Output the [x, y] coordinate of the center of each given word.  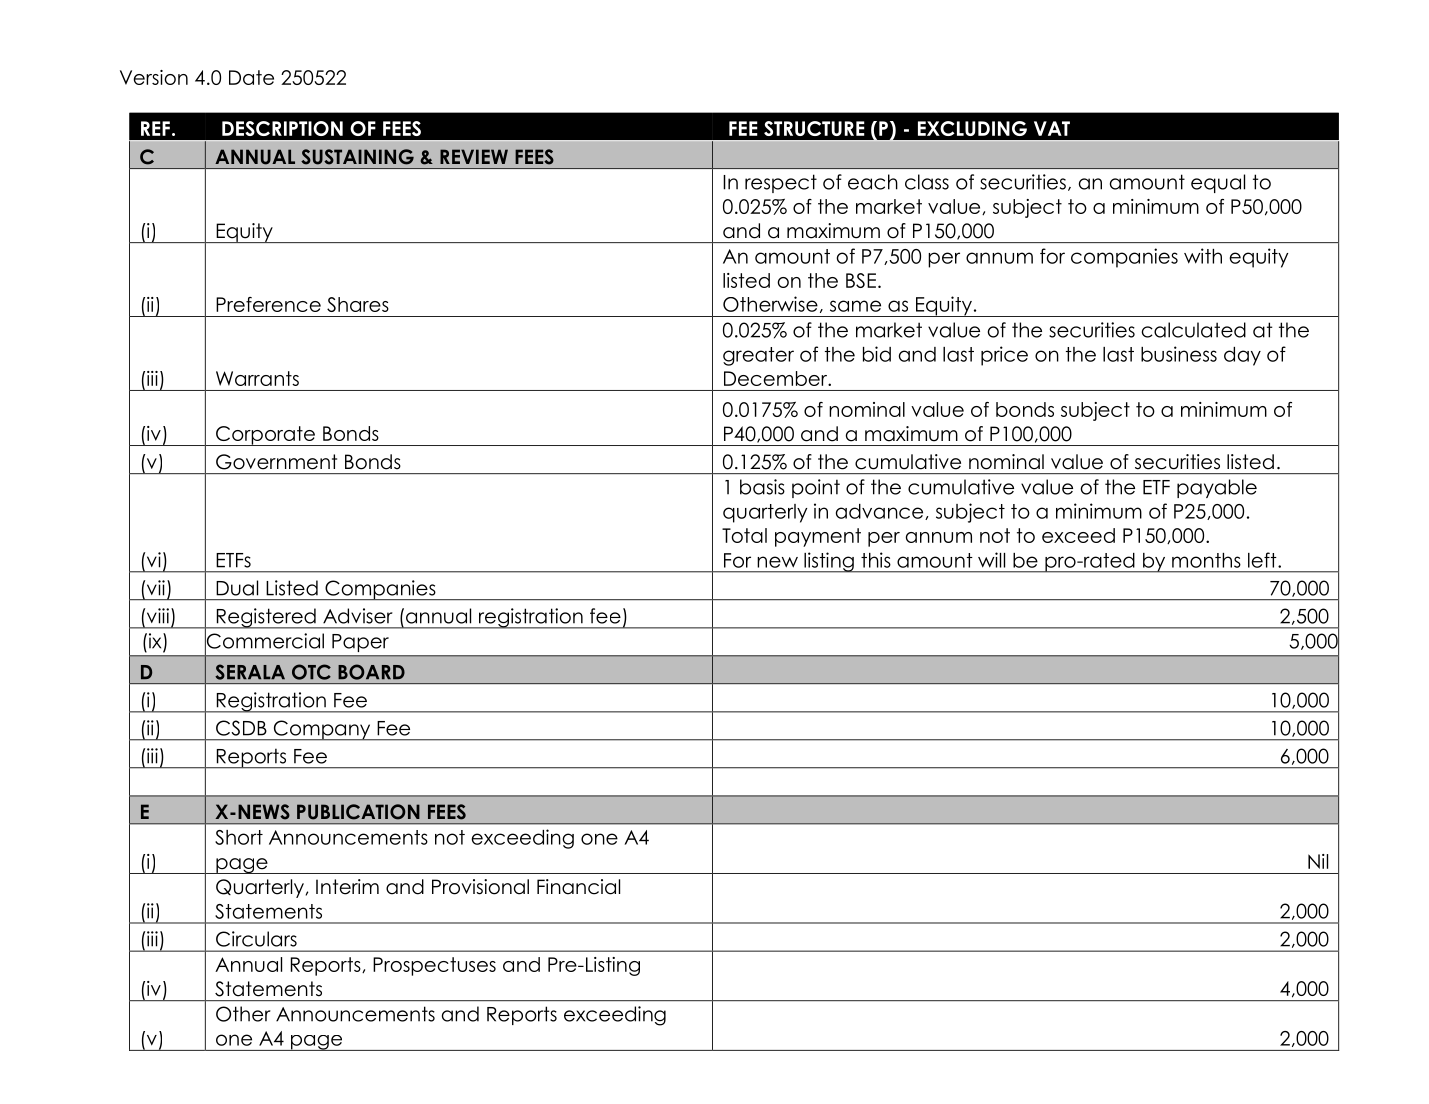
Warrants [257, 378]
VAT [1052, 128]
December [776, 378]
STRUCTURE [814, 128]
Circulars [256, 939]
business [1179, 354]
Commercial [264, 641]
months [1206, 560]
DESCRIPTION [282, 128]
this [876, 560]
